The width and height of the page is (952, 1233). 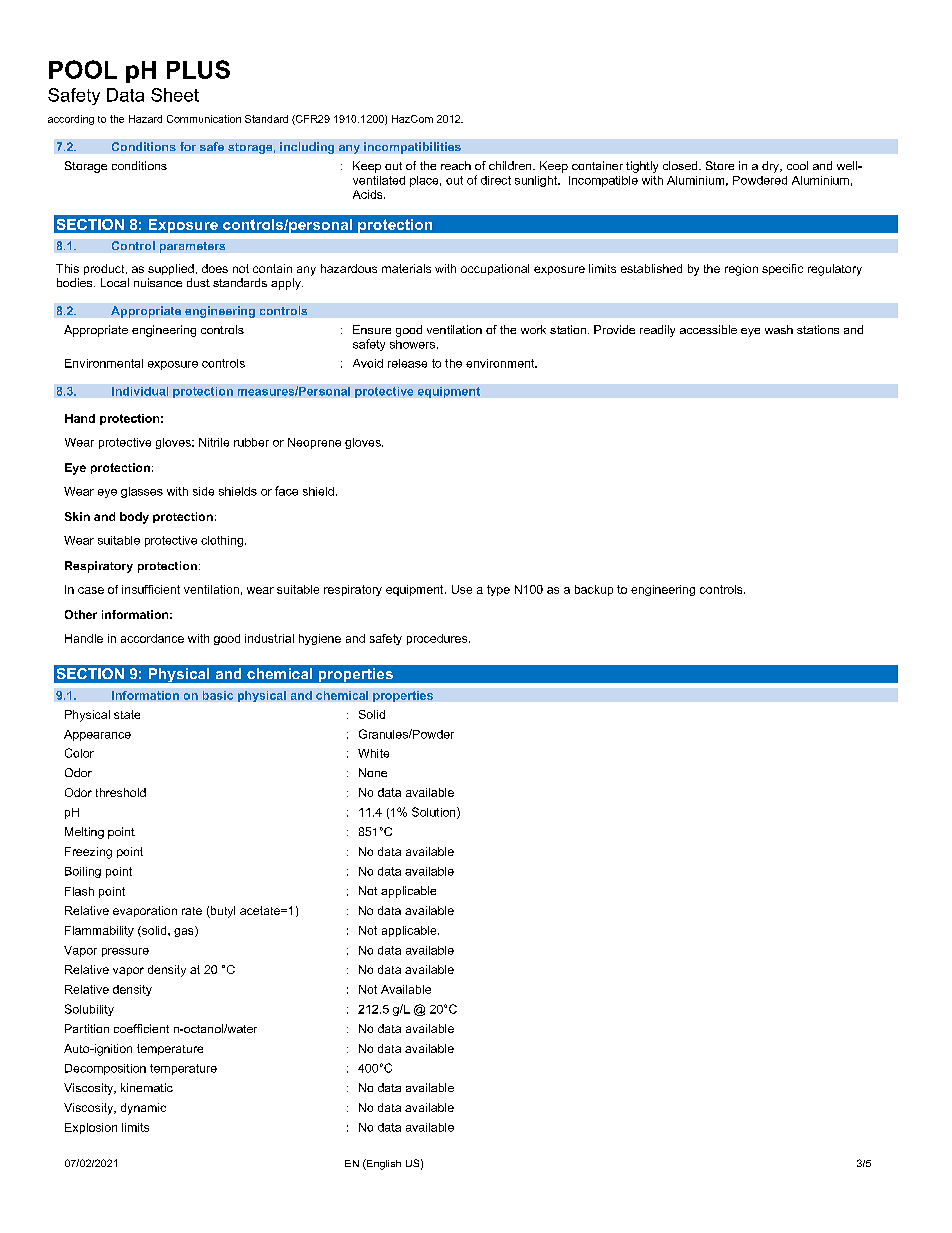 What do you see at coordinates (708, 329) in the page?
I see `accessible` at bounding box center [708, 329].
